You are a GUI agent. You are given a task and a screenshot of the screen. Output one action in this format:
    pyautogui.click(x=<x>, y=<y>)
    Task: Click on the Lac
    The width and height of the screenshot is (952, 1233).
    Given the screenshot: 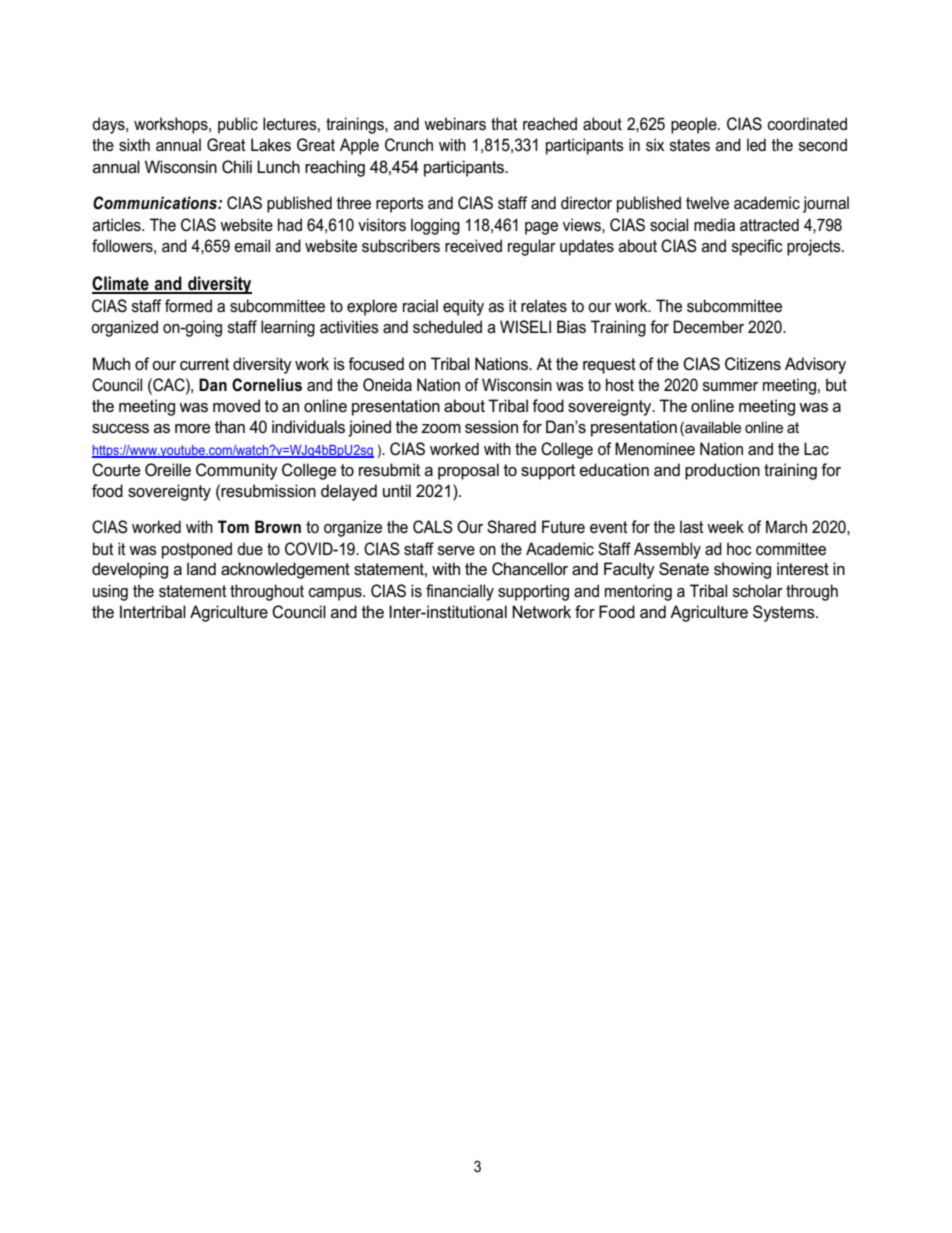 What is the action you would take?
    pyautogui.click(x=816, y=449)
